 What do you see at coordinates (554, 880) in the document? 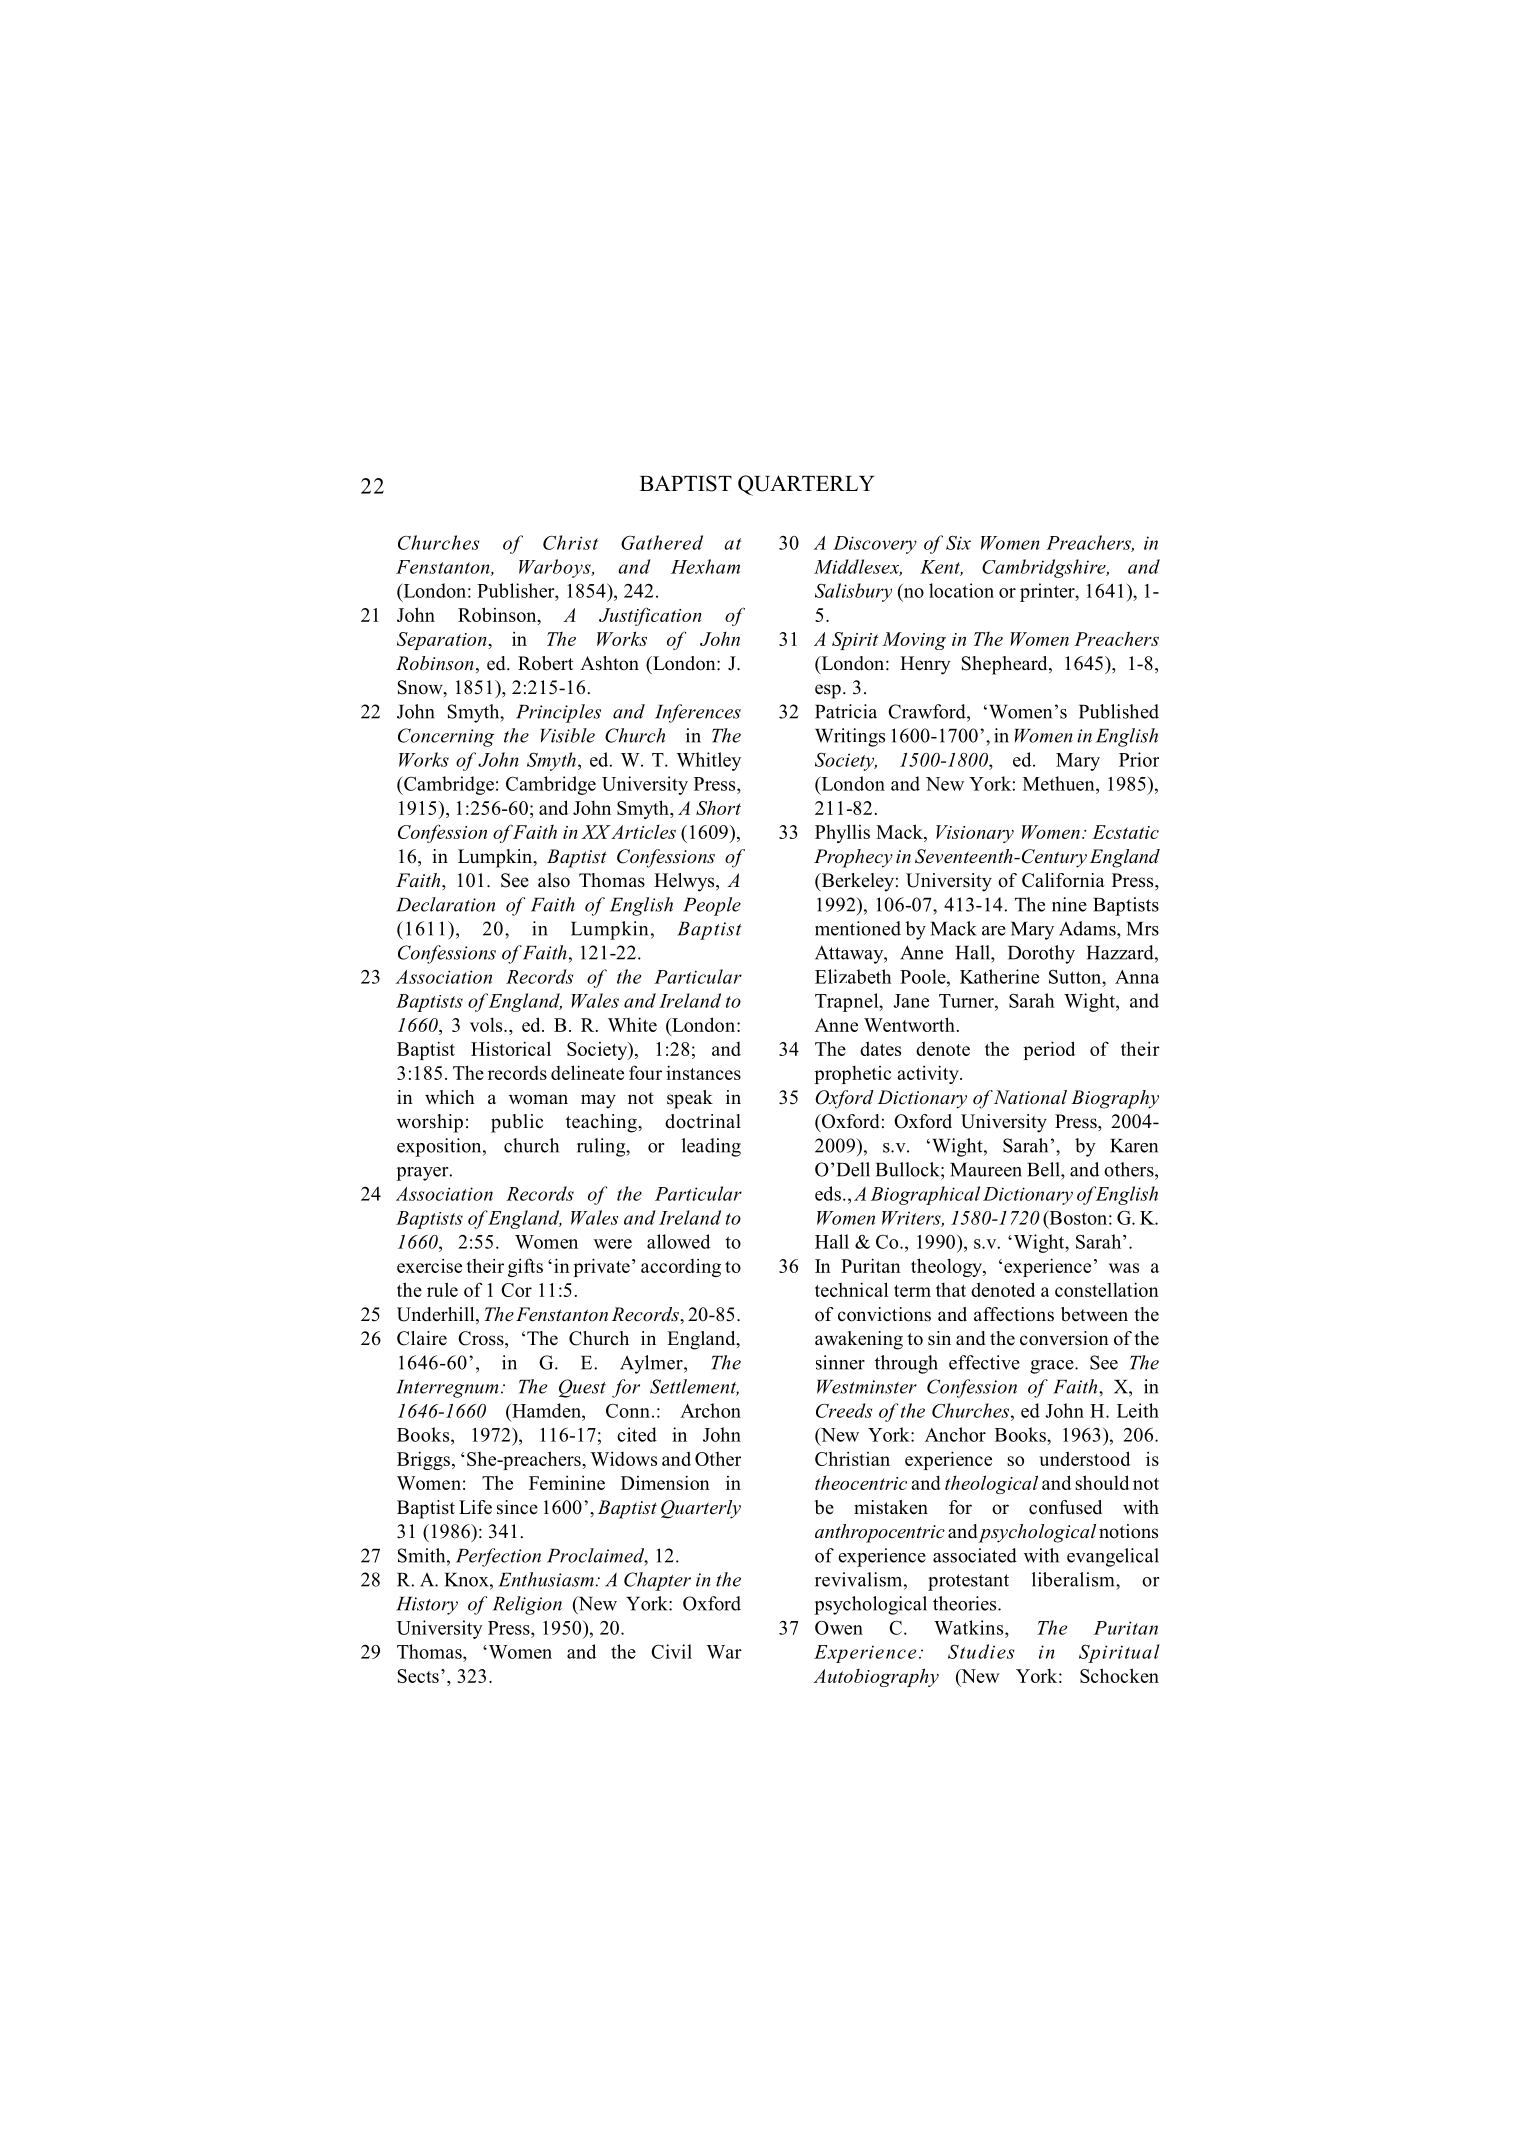
I see `also` at bounding box center [554, 880].
